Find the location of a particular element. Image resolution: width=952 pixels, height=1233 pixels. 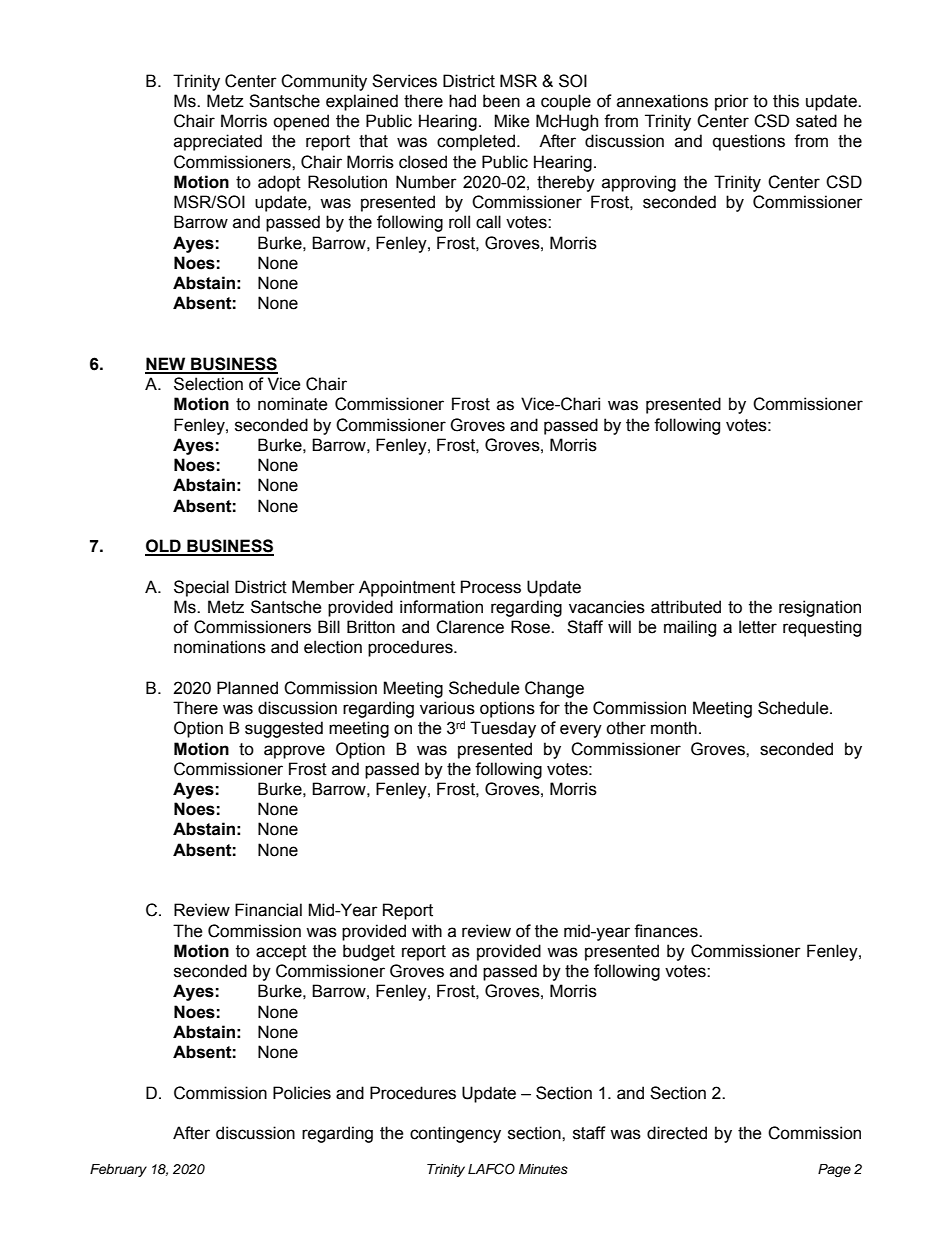

with is located at coordinates (427, 931).
